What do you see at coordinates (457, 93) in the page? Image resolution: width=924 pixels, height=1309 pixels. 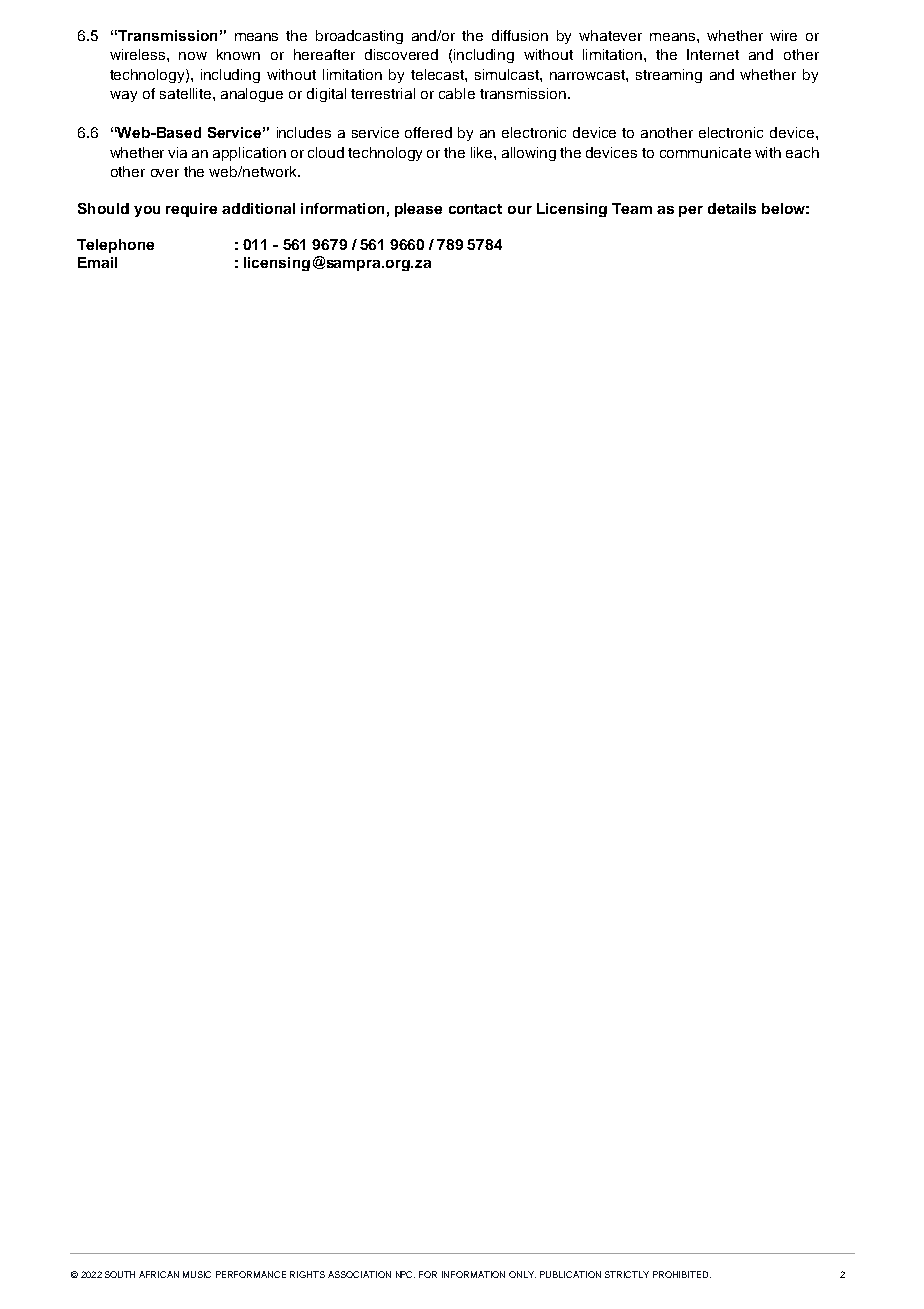 I see `cable` at bounding box center [457, 93].
